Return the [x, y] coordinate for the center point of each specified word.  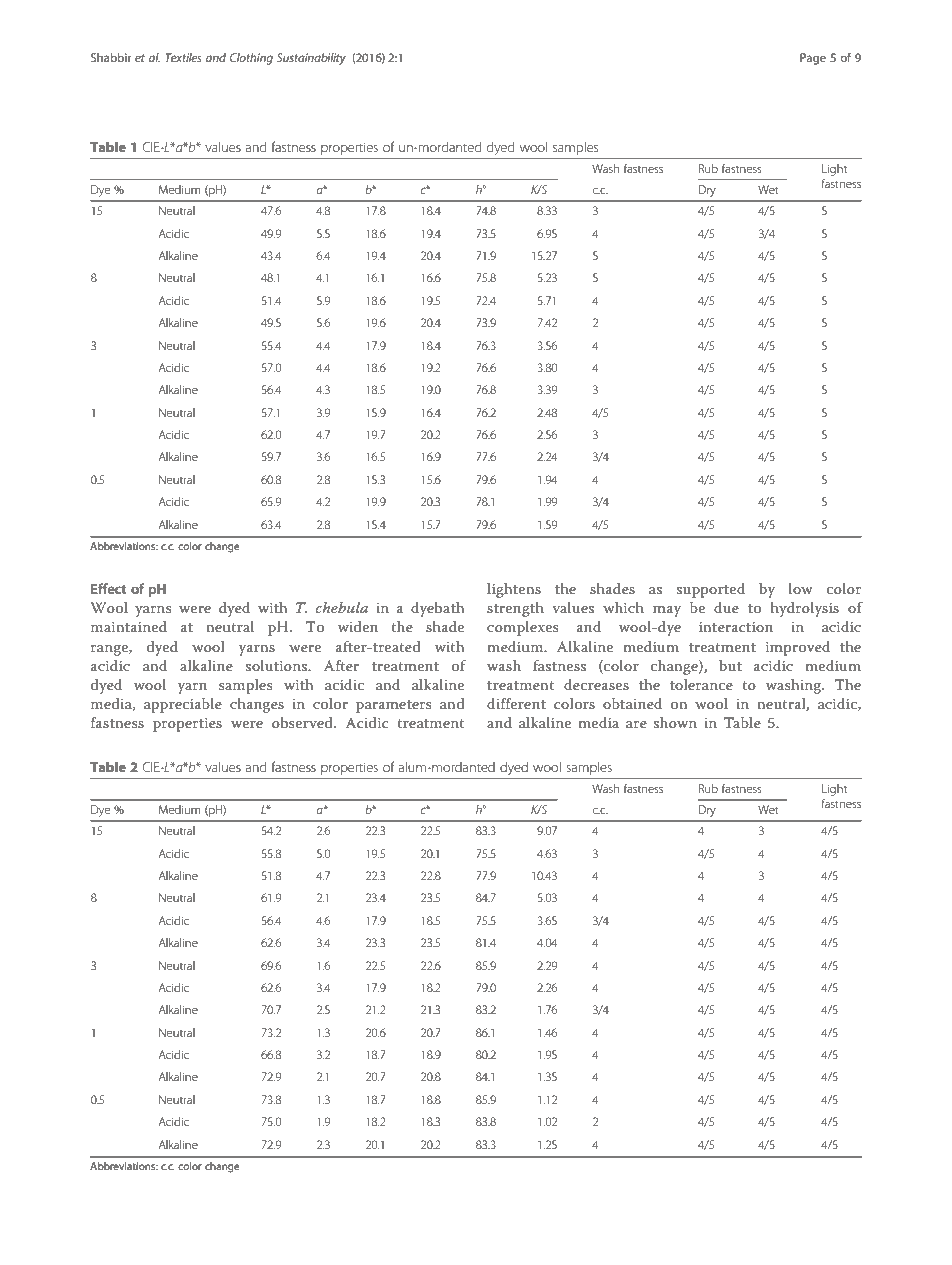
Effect [109, 588]
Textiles [183, 57]
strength [515, 609]
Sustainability [311, 59]
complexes [523, 628]
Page [813, 59]
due [726, 607]
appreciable [183, 705]
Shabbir [111, 57]
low [801, 588]
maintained [129, 626]
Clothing [251, 59]
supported [711, 590]
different [516, 703]
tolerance [701, 684]
